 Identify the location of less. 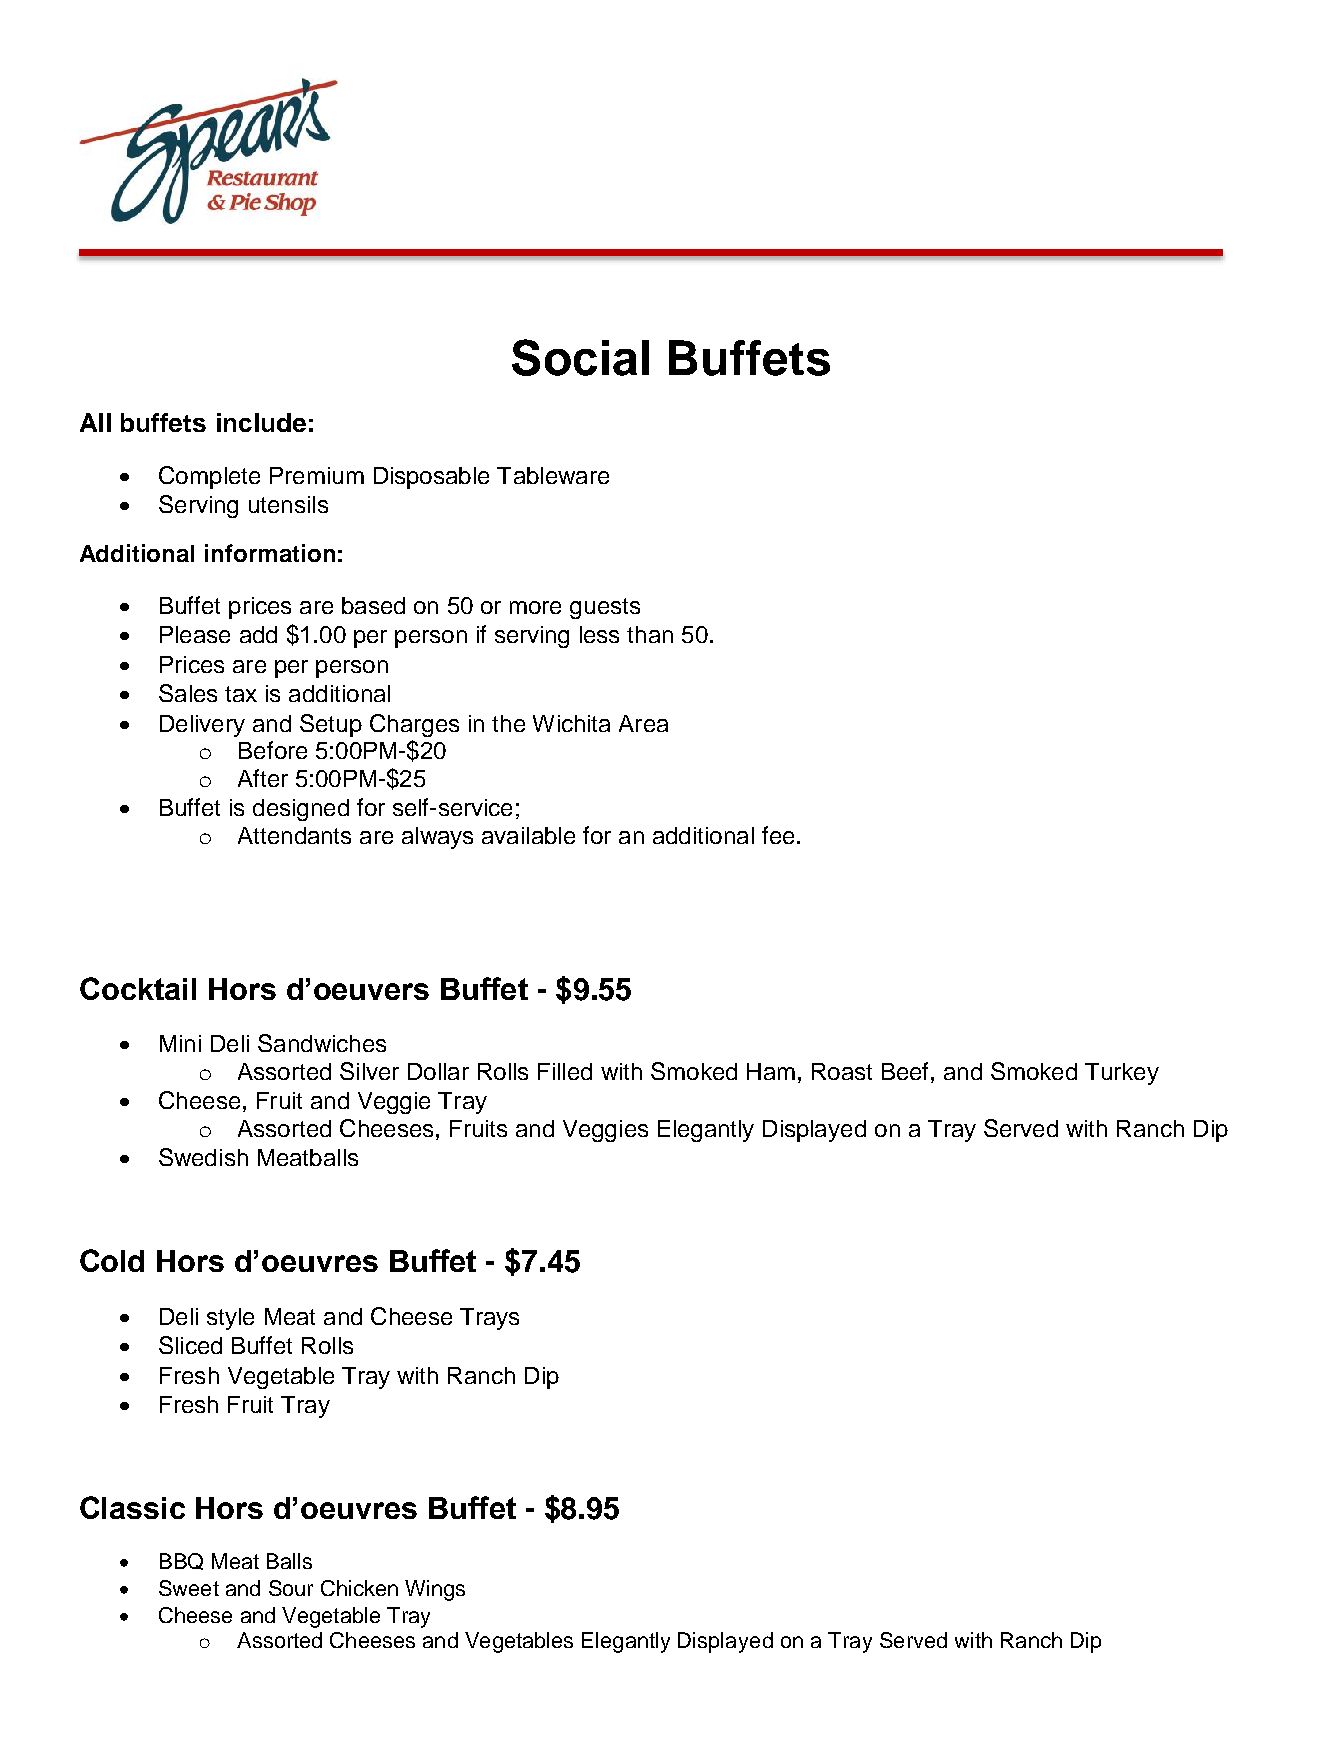
(599, 634).
